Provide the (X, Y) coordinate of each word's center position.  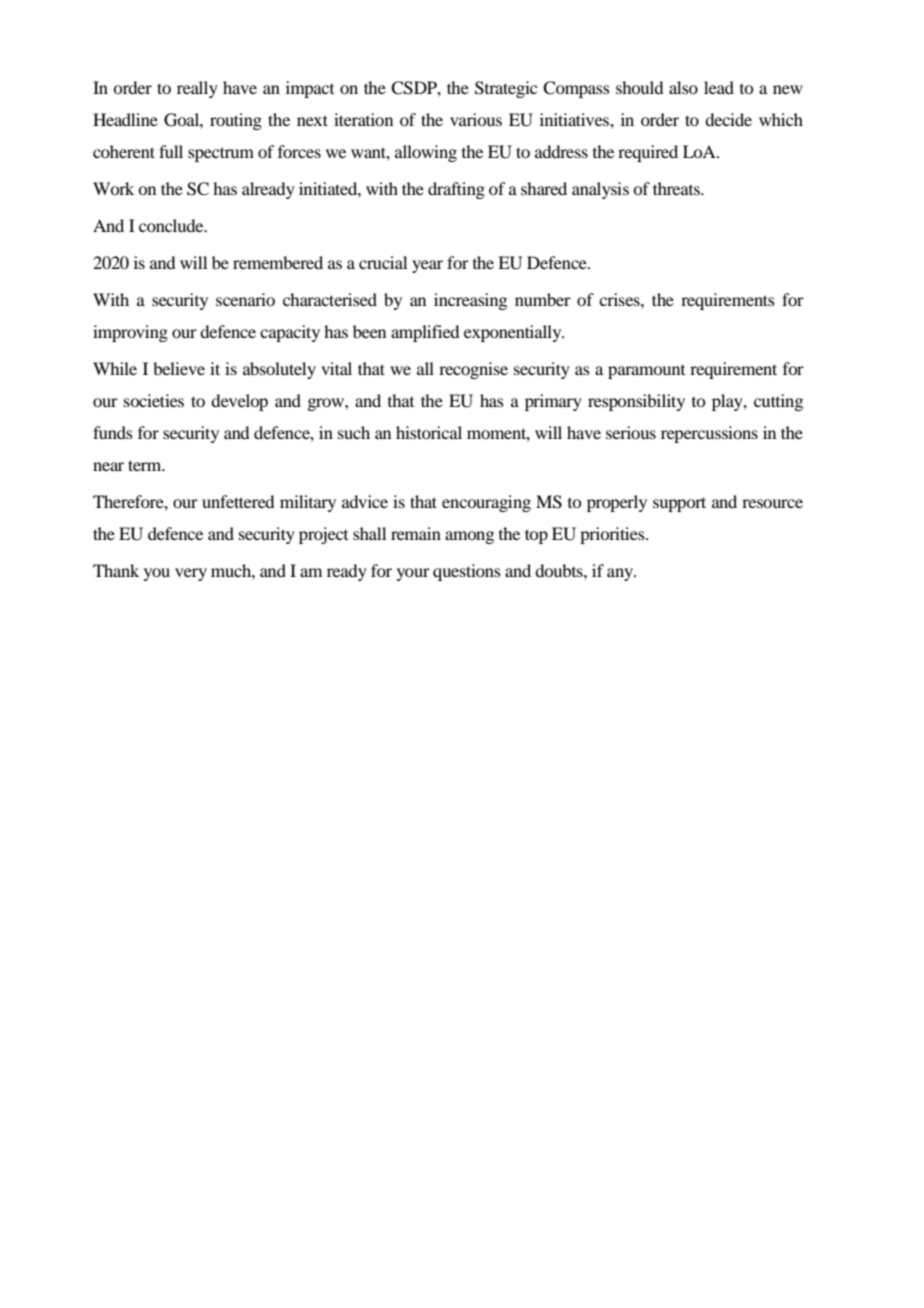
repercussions (709, 434)
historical (429, 432)
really (197, 89)
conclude (172, 225)
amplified (425, 333)
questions (467, 572)
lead (719, 87)
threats (677, 188)
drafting (456, 190)
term (146, 465)
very (191, 574)
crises (620, 299)
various (476, 119)
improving (130, 333)
